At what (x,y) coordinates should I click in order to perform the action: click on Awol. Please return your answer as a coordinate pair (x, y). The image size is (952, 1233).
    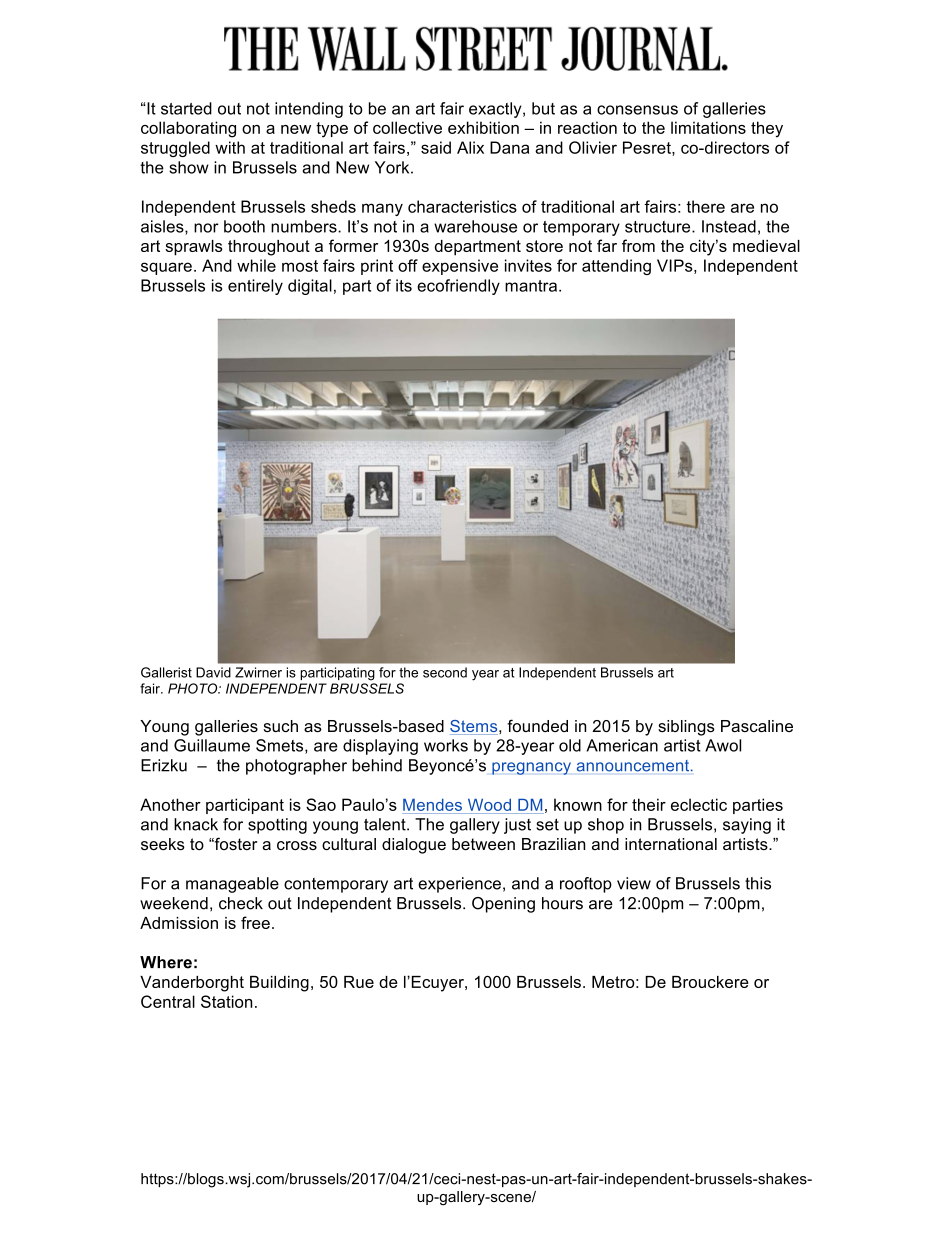
    Looking at the image, I should click on (723, 745).
